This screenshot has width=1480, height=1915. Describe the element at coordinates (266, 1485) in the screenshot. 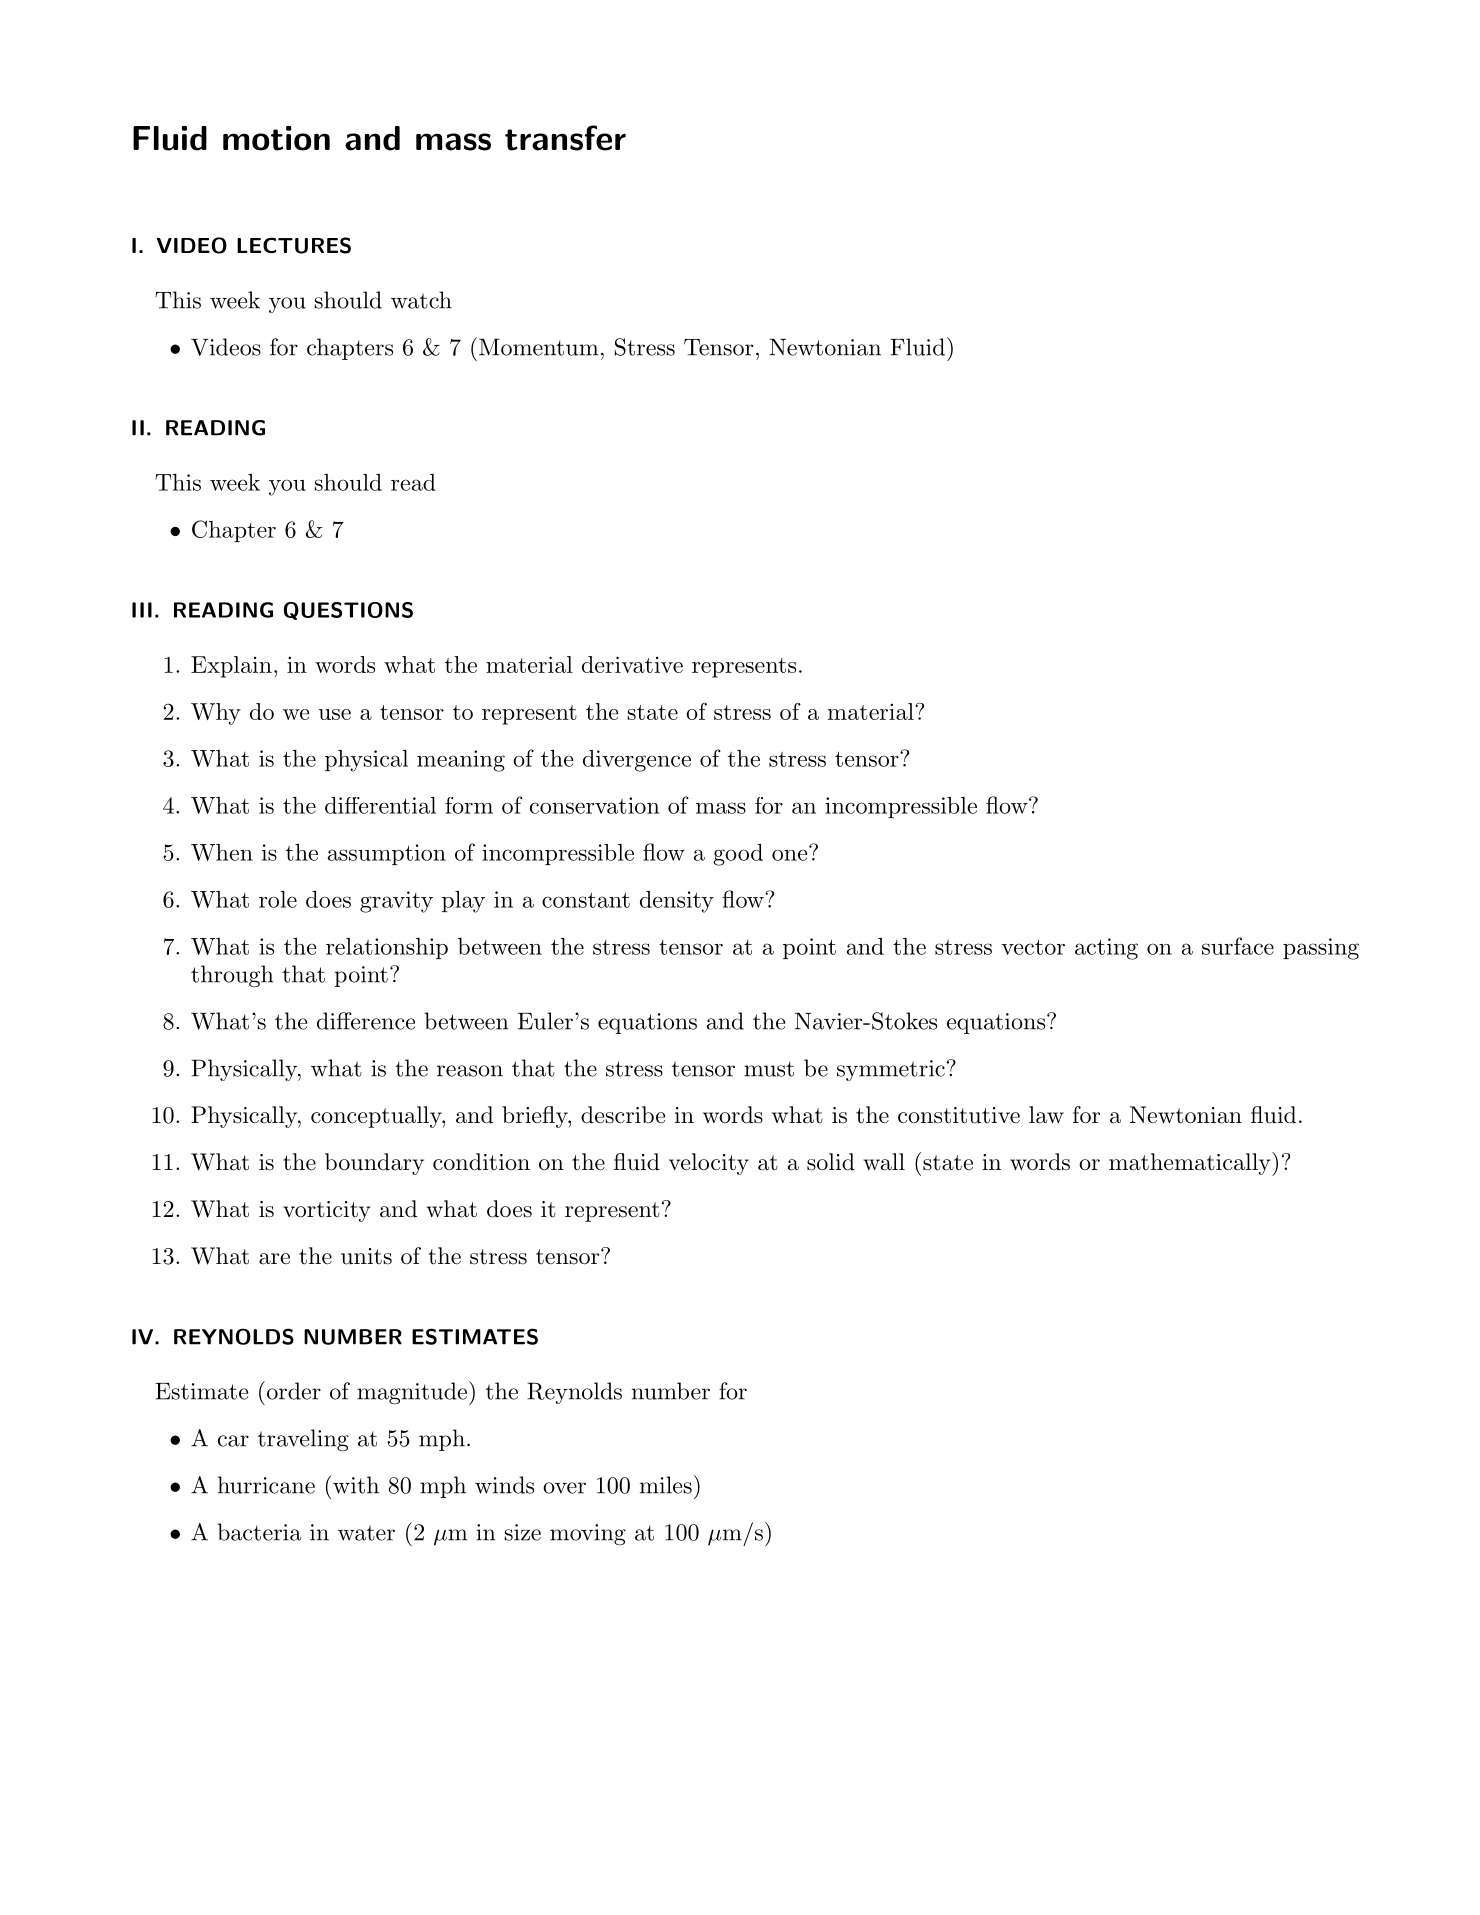

I see `hurricane` at that location.
